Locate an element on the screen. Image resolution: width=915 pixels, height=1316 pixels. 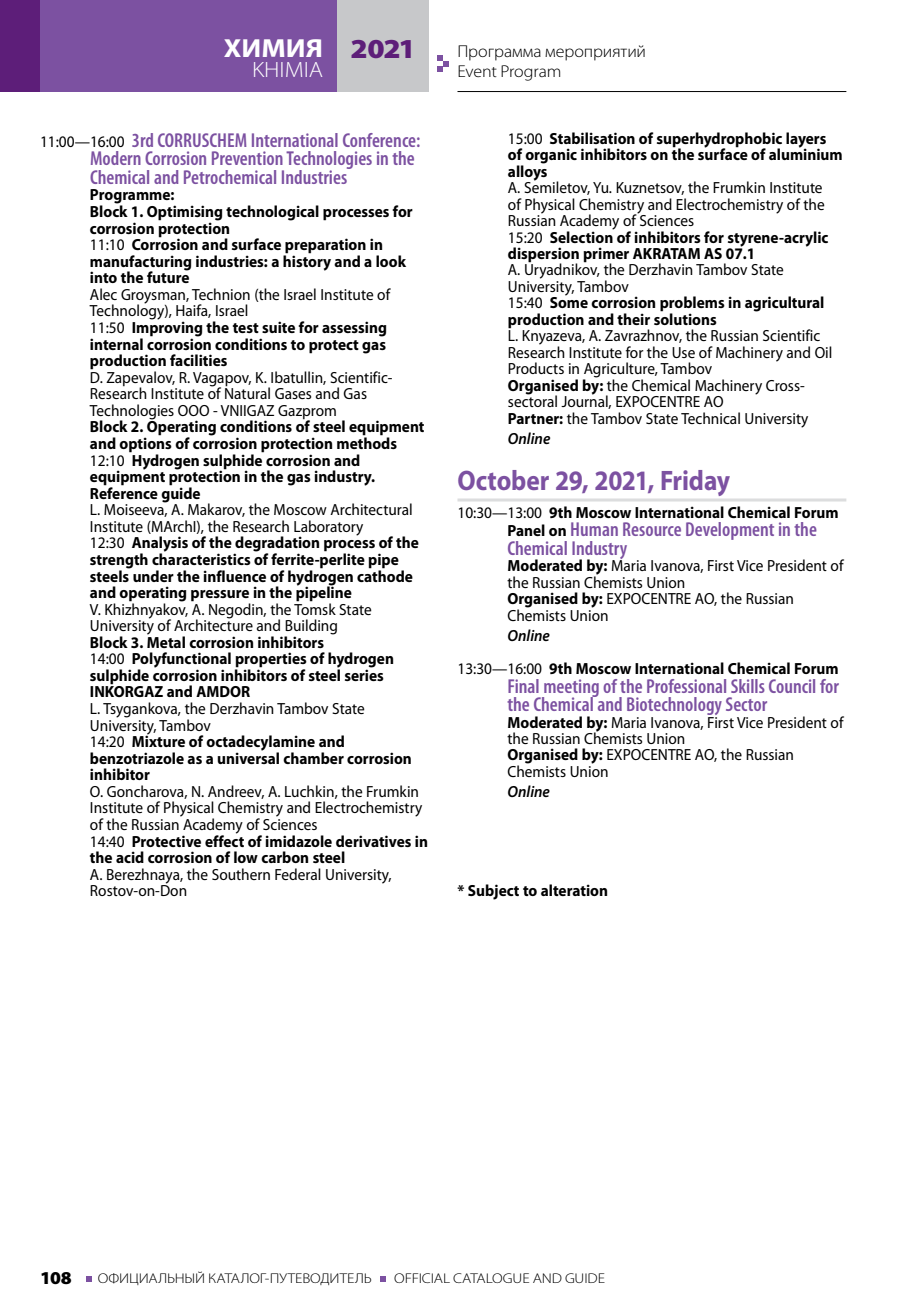
aluminium is located at coordinates (805, 153).
